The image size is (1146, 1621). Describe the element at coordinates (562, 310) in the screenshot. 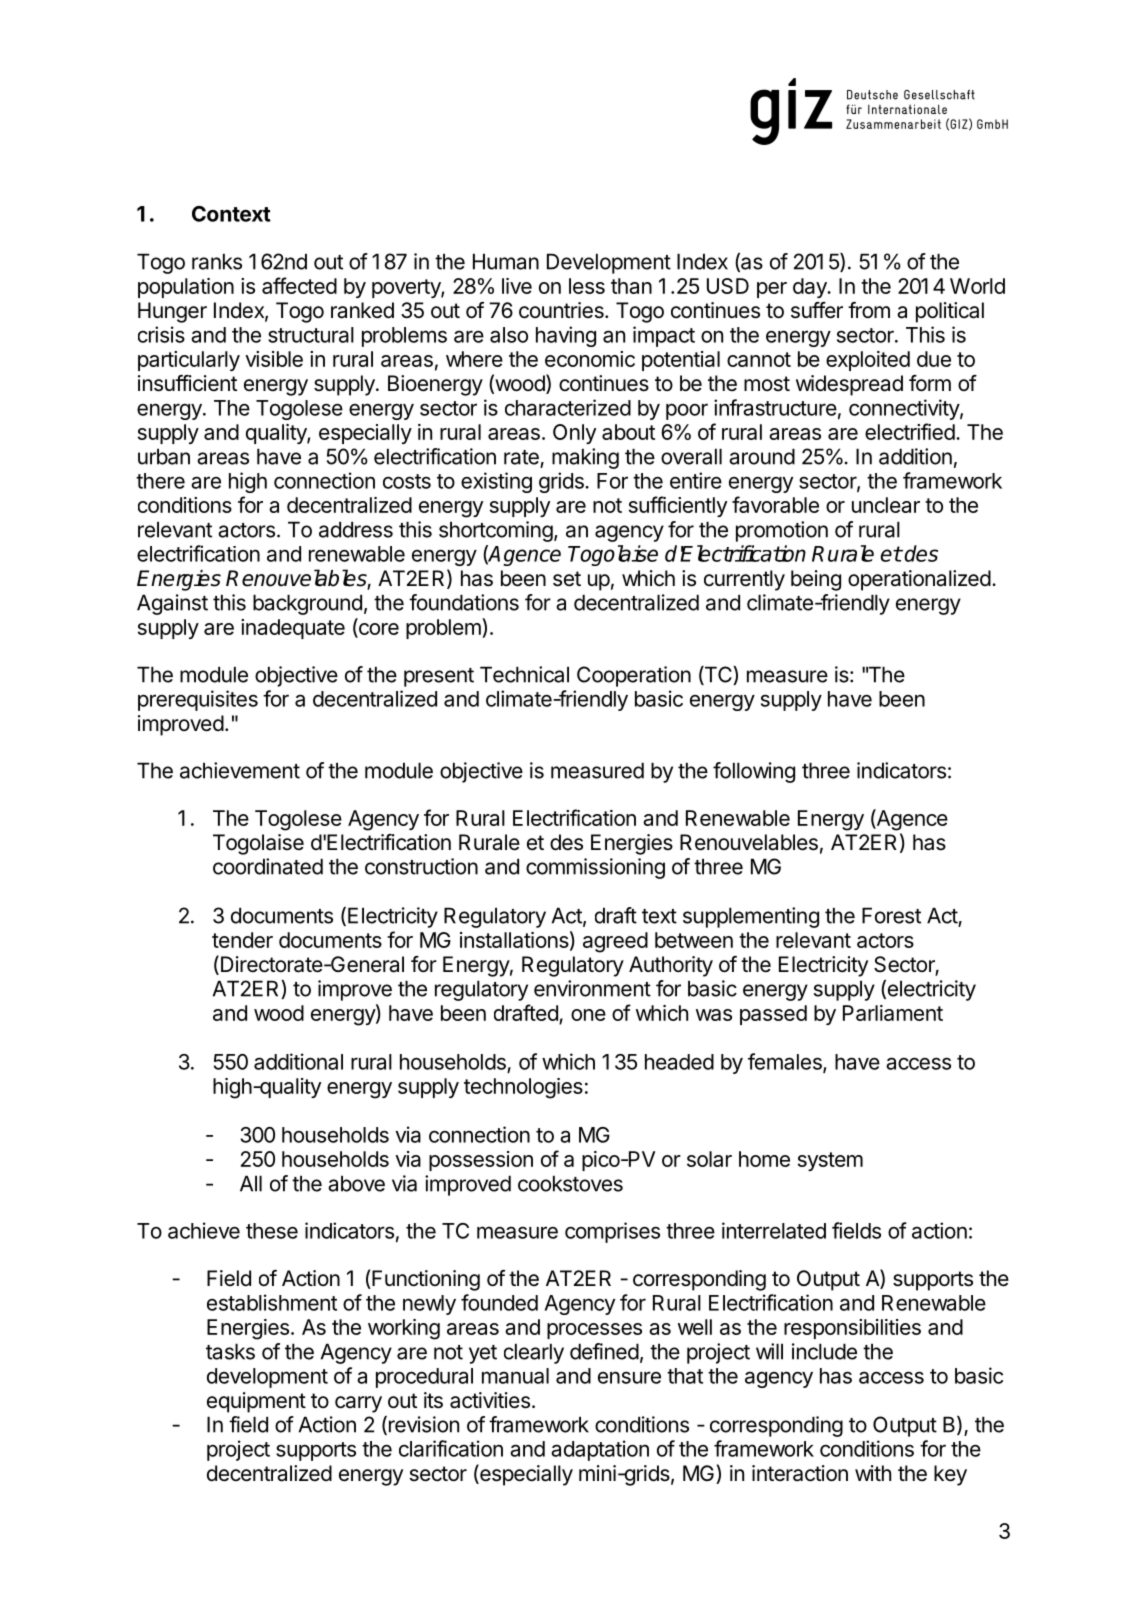

I see `countries` at that location.
